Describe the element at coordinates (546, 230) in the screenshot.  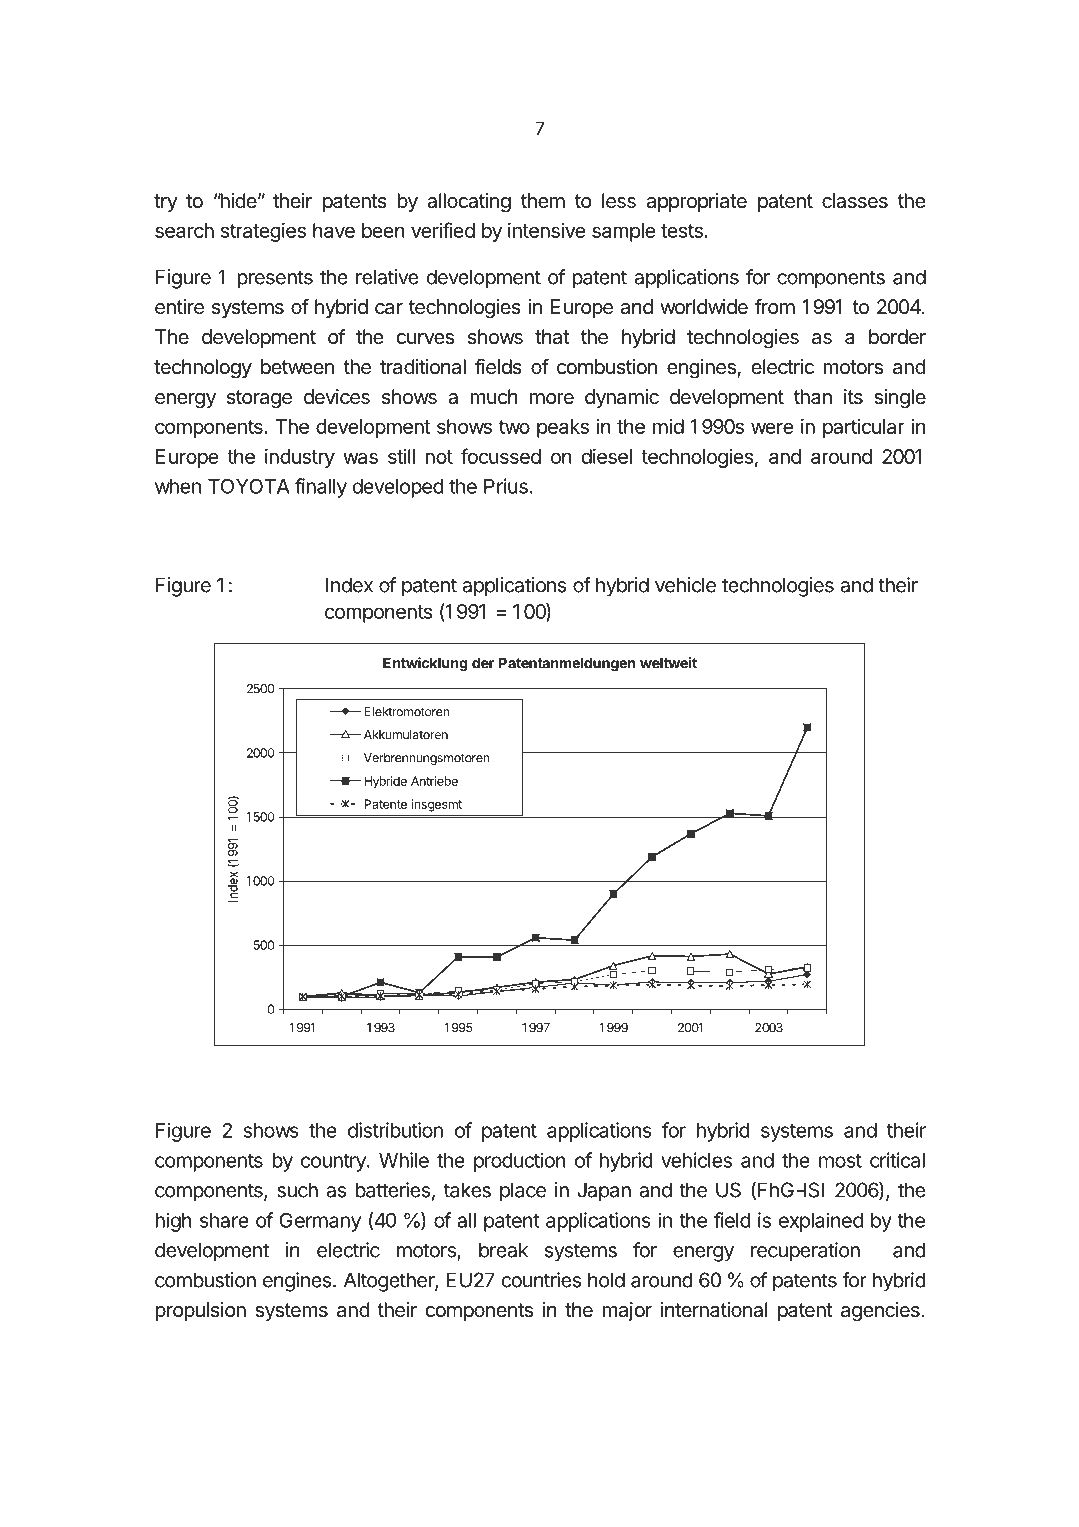
I see `intensive` at that location.
